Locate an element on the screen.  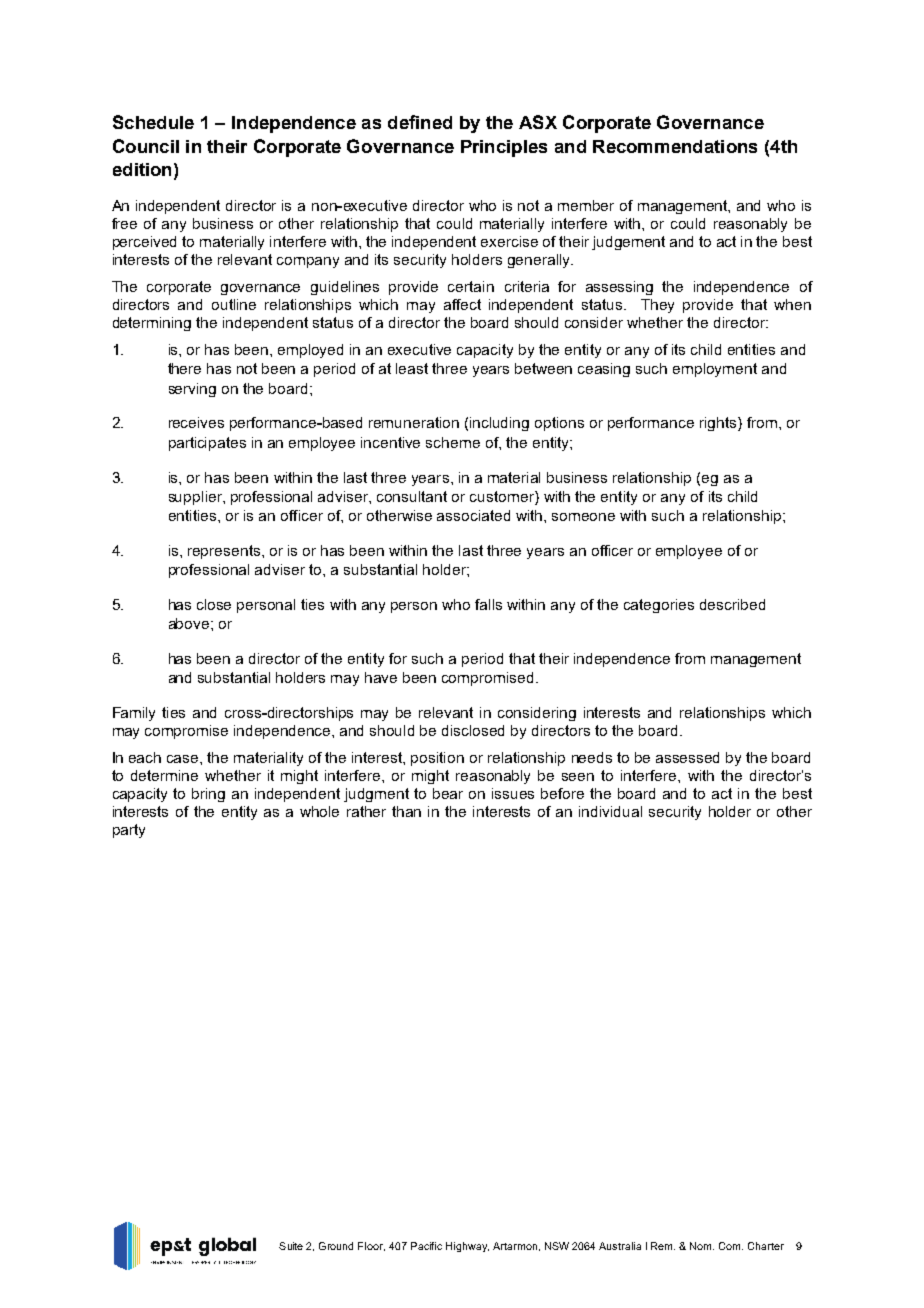
assessed is located at coordinates (687, 757).
